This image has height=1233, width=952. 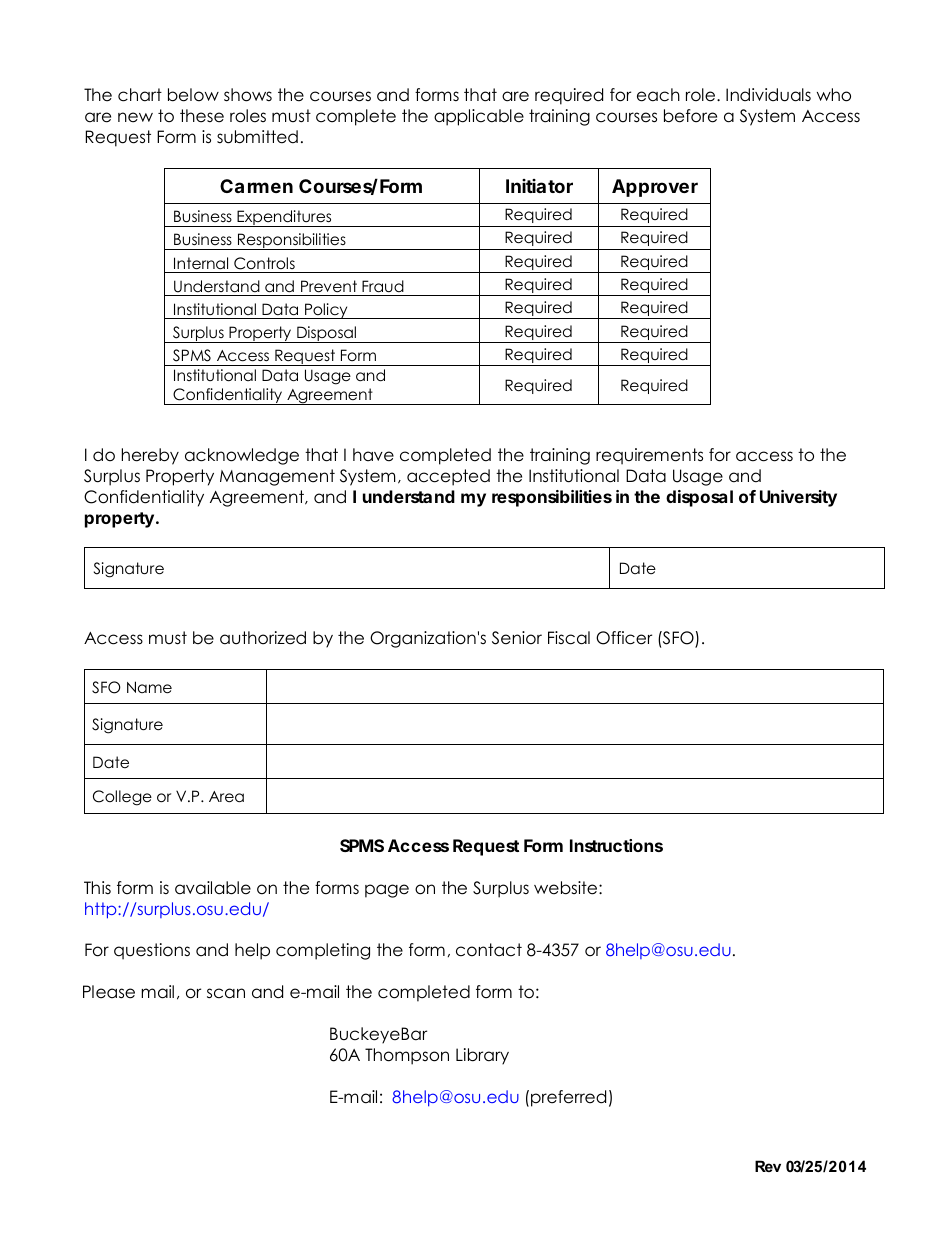 I want to click on University, so click(x=798, y=498).
